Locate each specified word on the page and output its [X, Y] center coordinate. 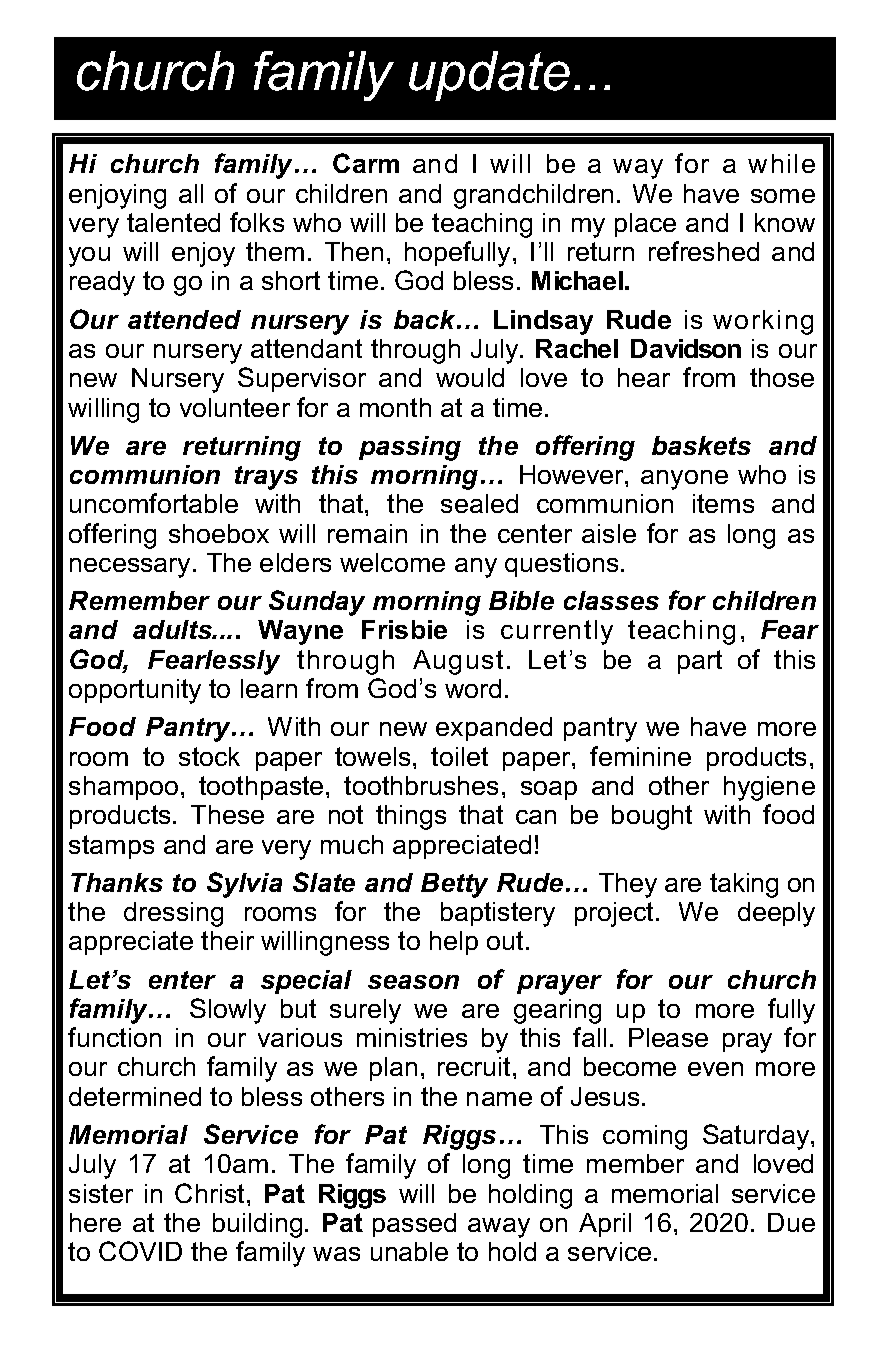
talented [173, 222]
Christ [209, 1193]
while [781, 163]
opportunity [135, 691]
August [458, 662]
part [700, 662]
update [489, 76]
